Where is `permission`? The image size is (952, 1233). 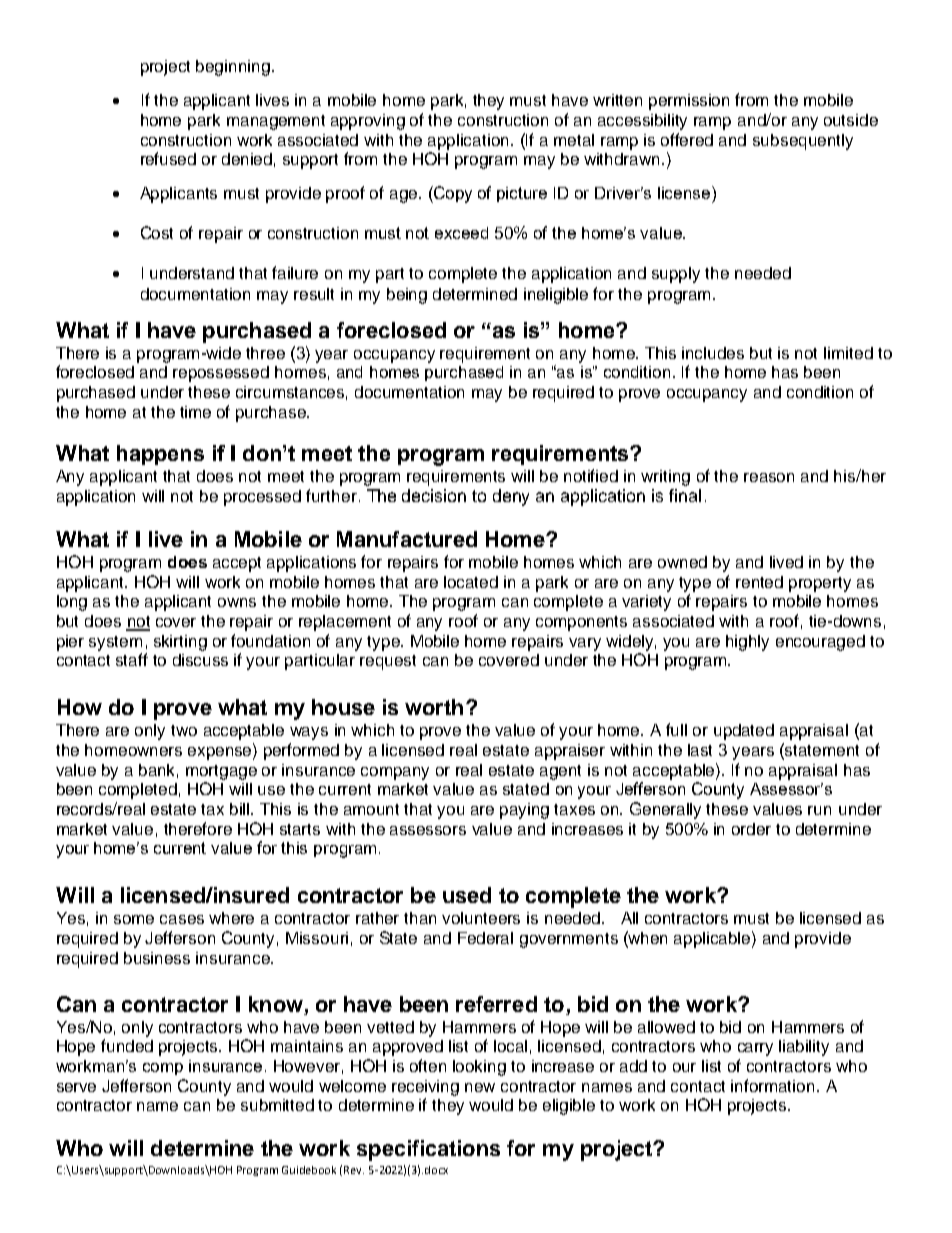 permission is located at coordinates (689, 102).
